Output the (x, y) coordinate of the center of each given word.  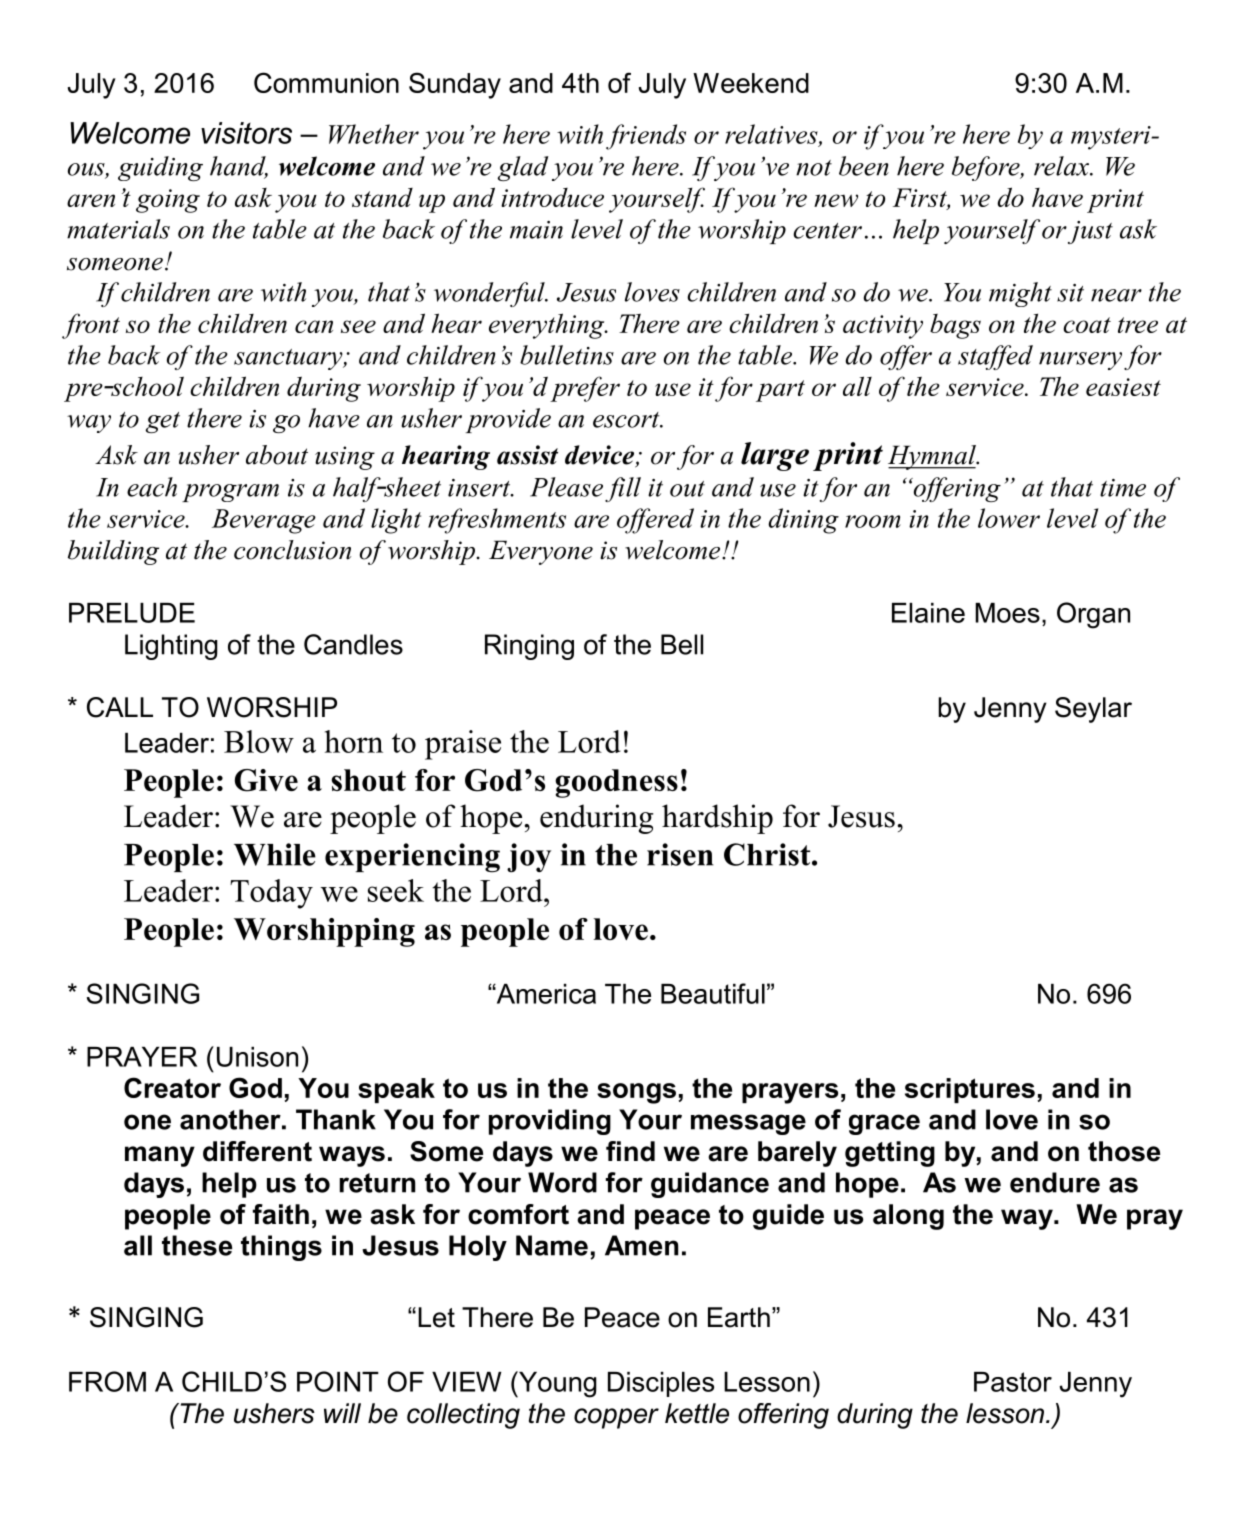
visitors (246, 133)
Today (271, 894)
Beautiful (713, 993)
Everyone (541, 552)
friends (646, 137)
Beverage (264, 521)
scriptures (970, 1090)
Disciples (661, 1384)
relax (1062, 166)
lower (1009, 518)
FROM (107, 1381)
